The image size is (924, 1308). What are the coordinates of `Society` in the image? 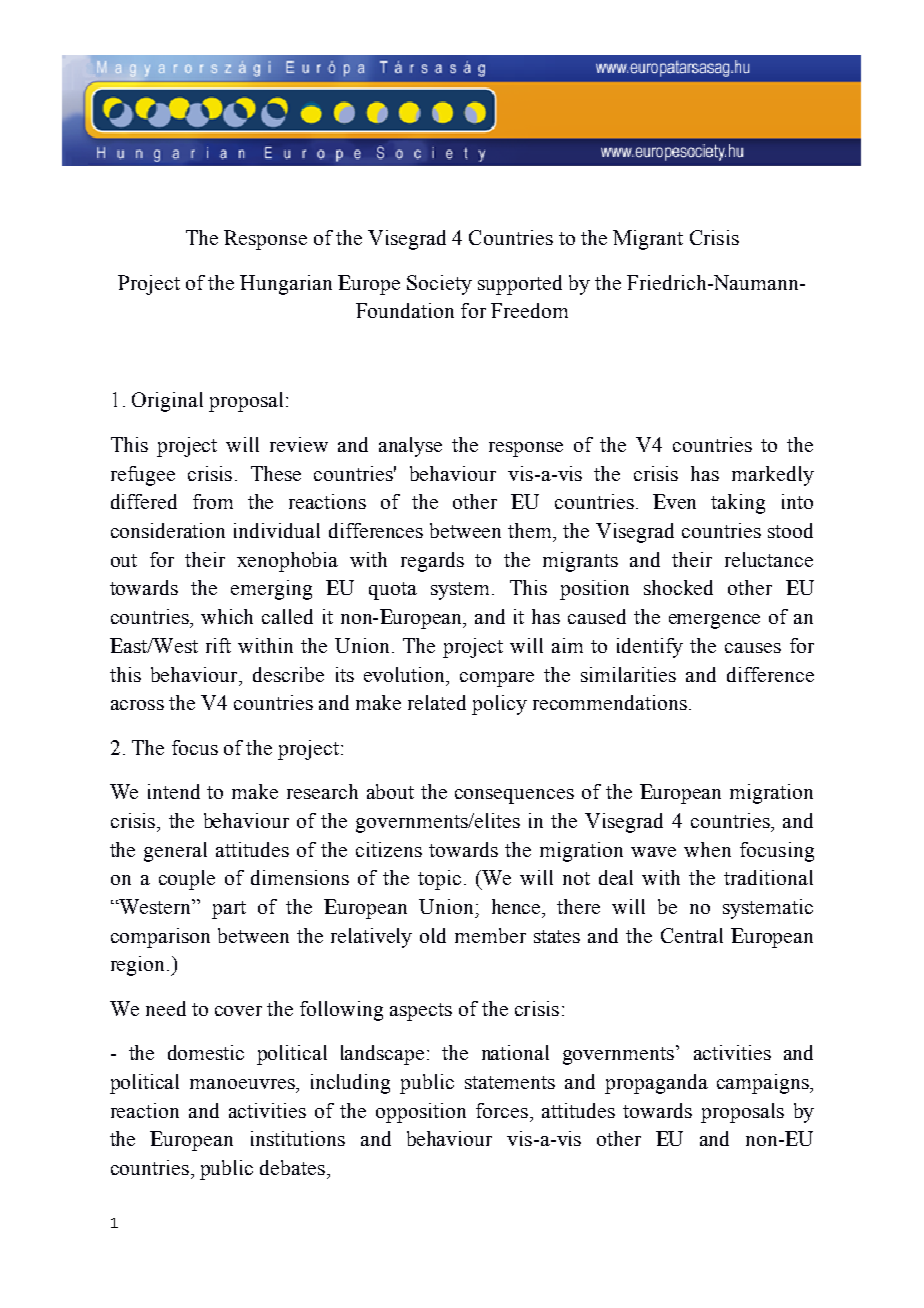 It's located at (439, 285).
